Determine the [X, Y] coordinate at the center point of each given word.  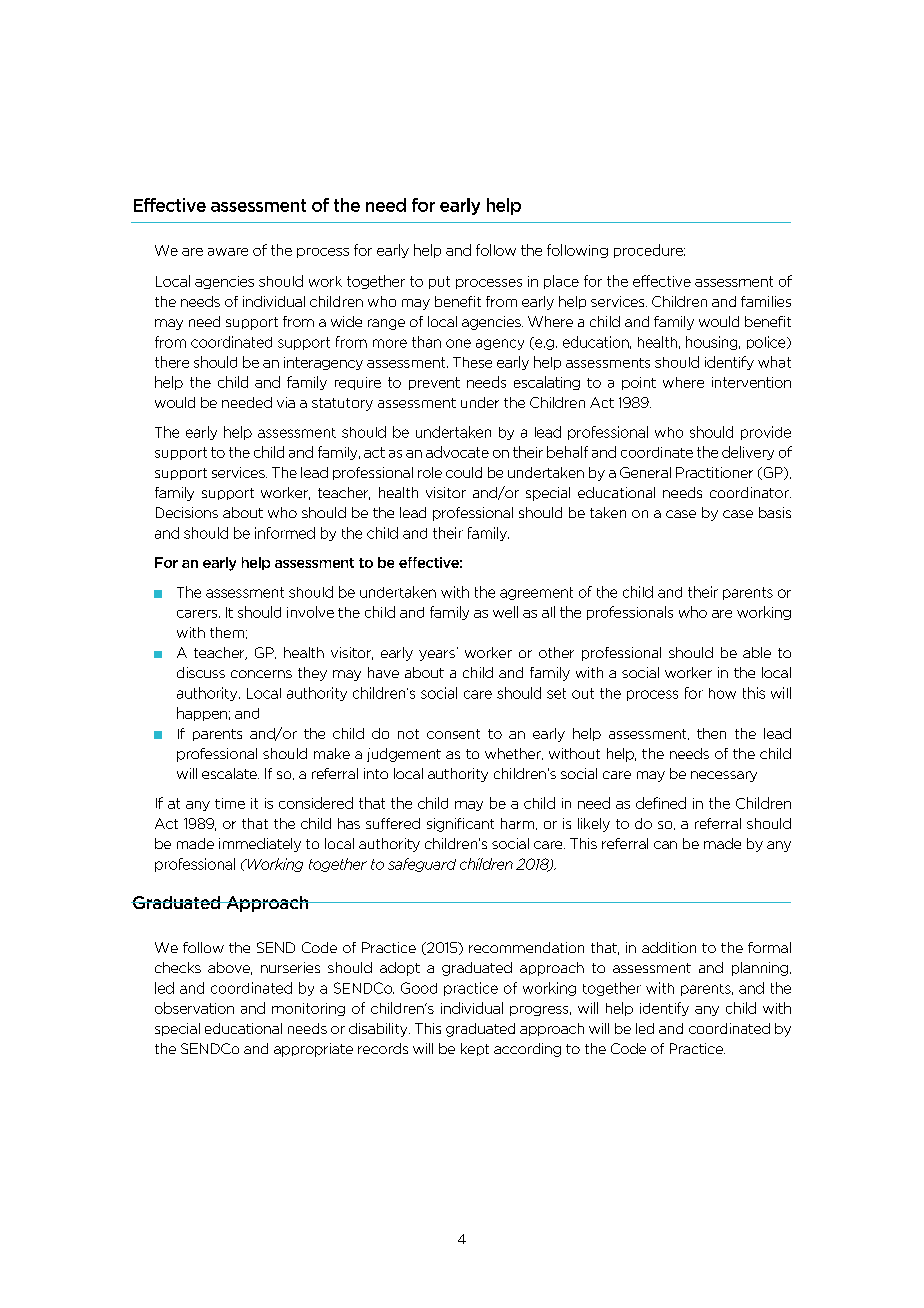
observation [194, 1008]
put [439, 282]
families [766, 301]
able [757, 652]
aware [228, 252]
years [437, 655]
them [227, 632]
